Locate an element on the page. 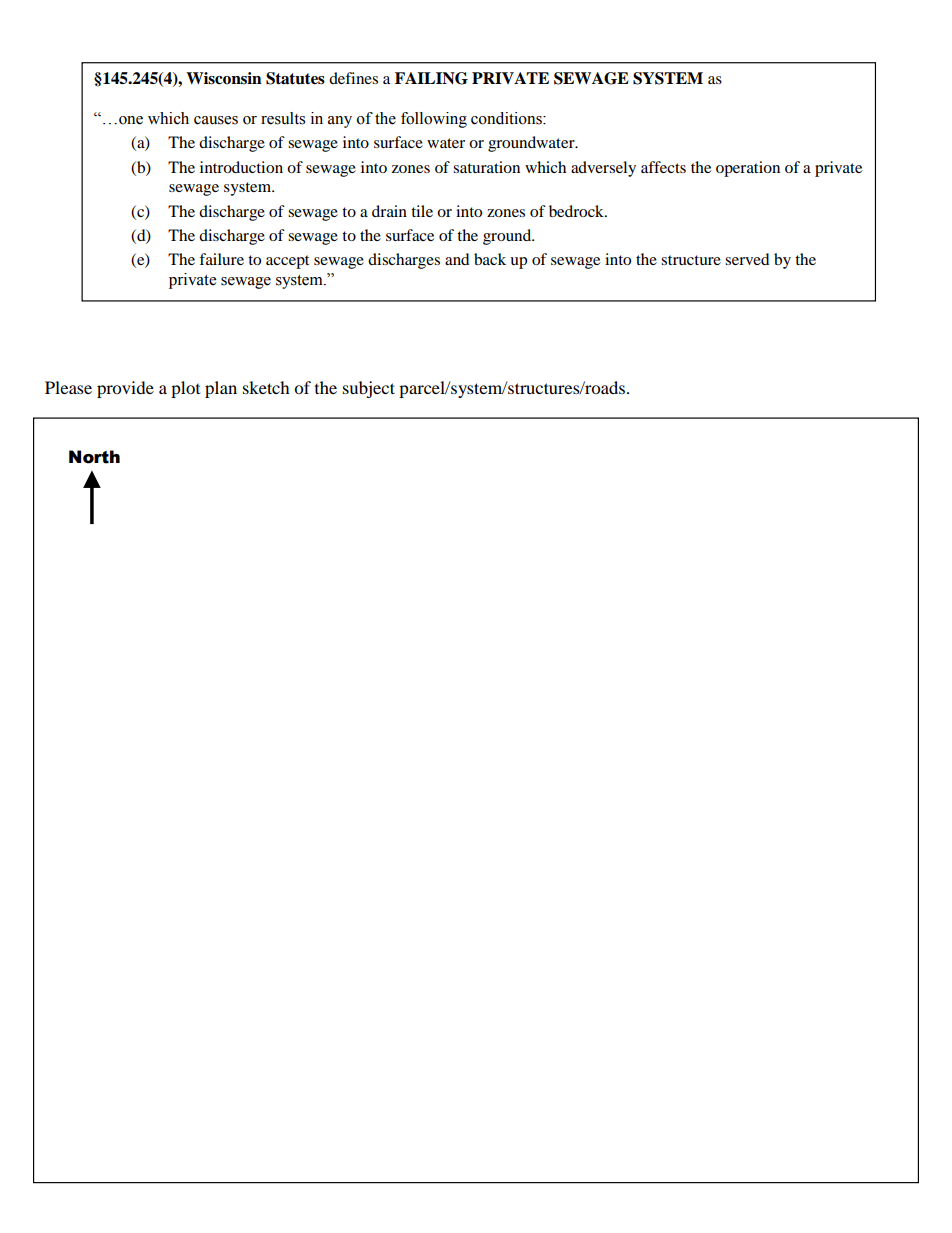 The height and width of the page is (1233, 952). back is located at coordinates (490, 259).
